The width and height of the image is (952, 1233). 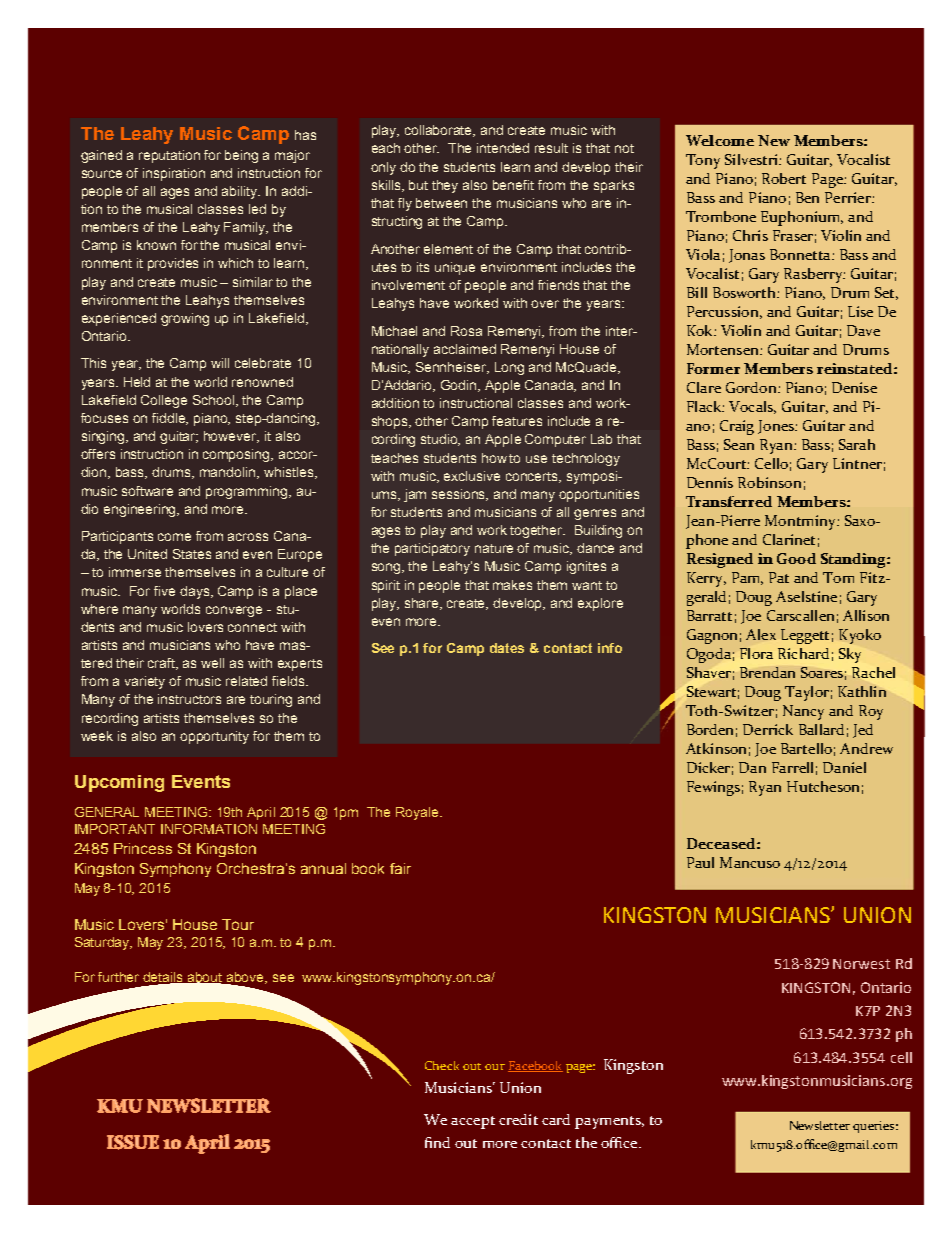 What do you see at coordinates (803, 653) in the image?
I see `Richard` at bounding box center [803, 653].
